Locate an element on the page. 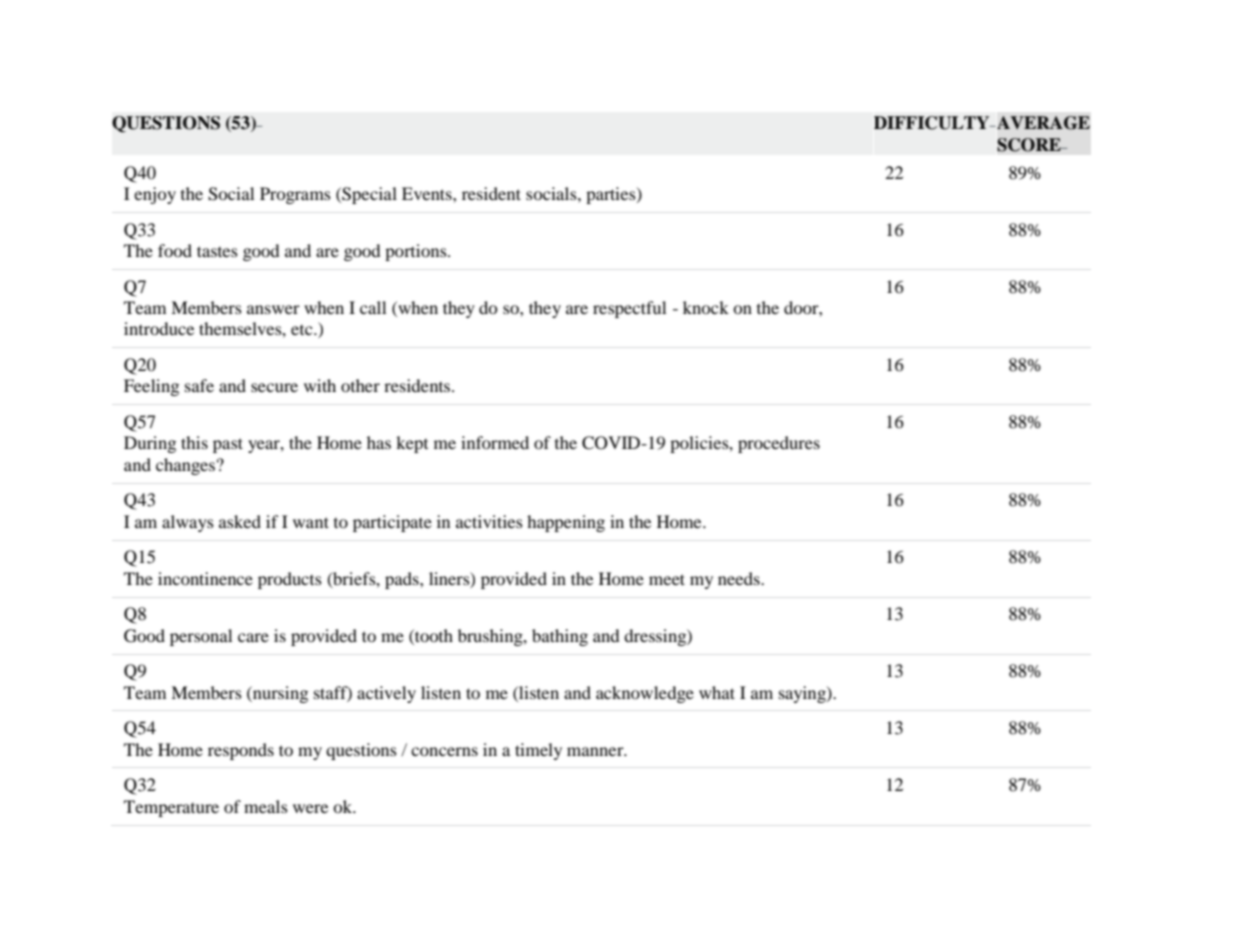 The image size is (1233, 952). Events is located at coordinates (428, 193).
